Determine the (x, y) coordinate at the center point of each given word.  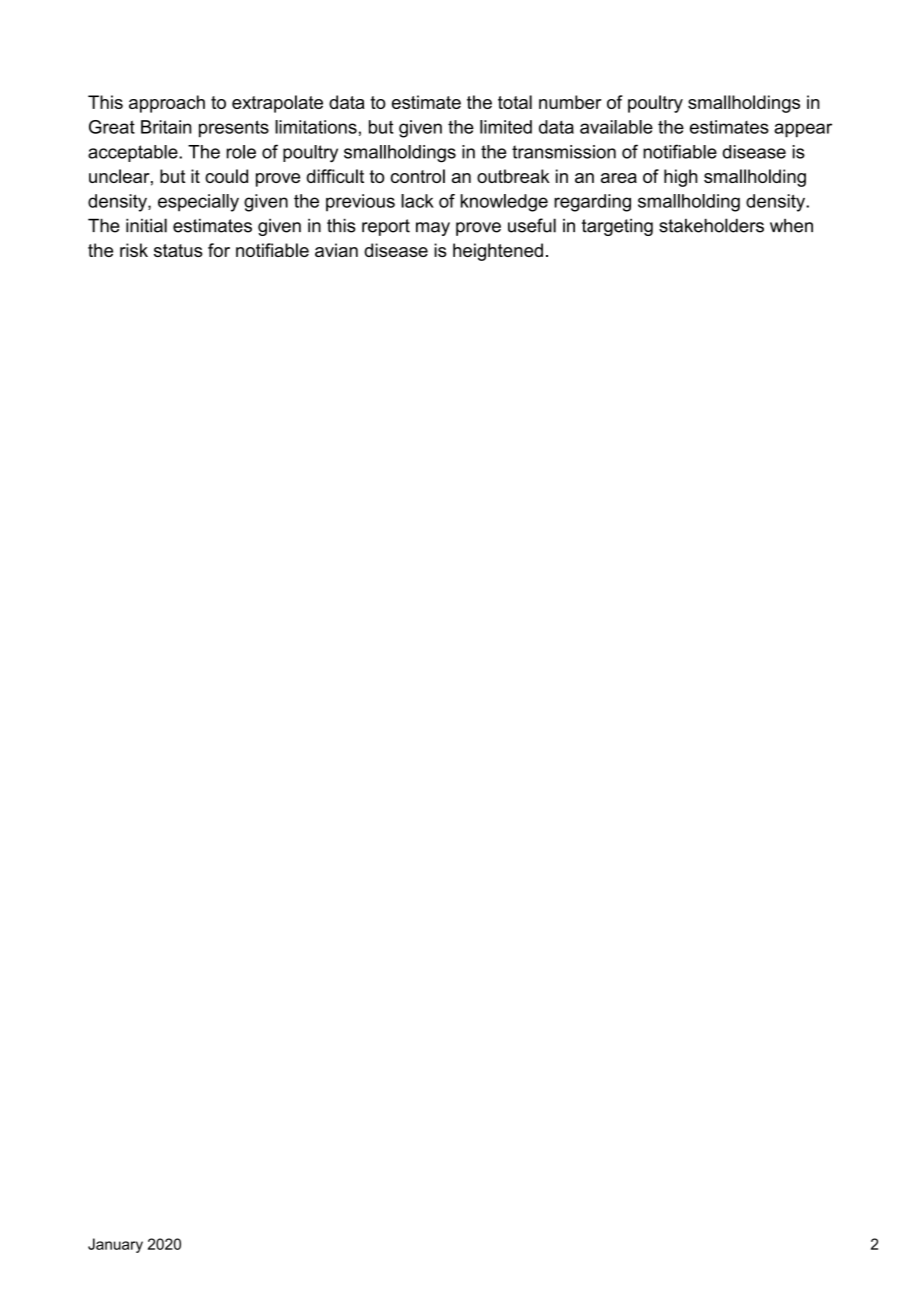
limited (506, 127)
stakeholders (711, 225)
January (115, 1245)
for (219, 250)
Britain (166, 127)
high (681, 178)
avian (336, 250)
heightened (498, 252)
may (433, 229)
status (178, 250)
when (791, 225)
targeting (617, 227)
